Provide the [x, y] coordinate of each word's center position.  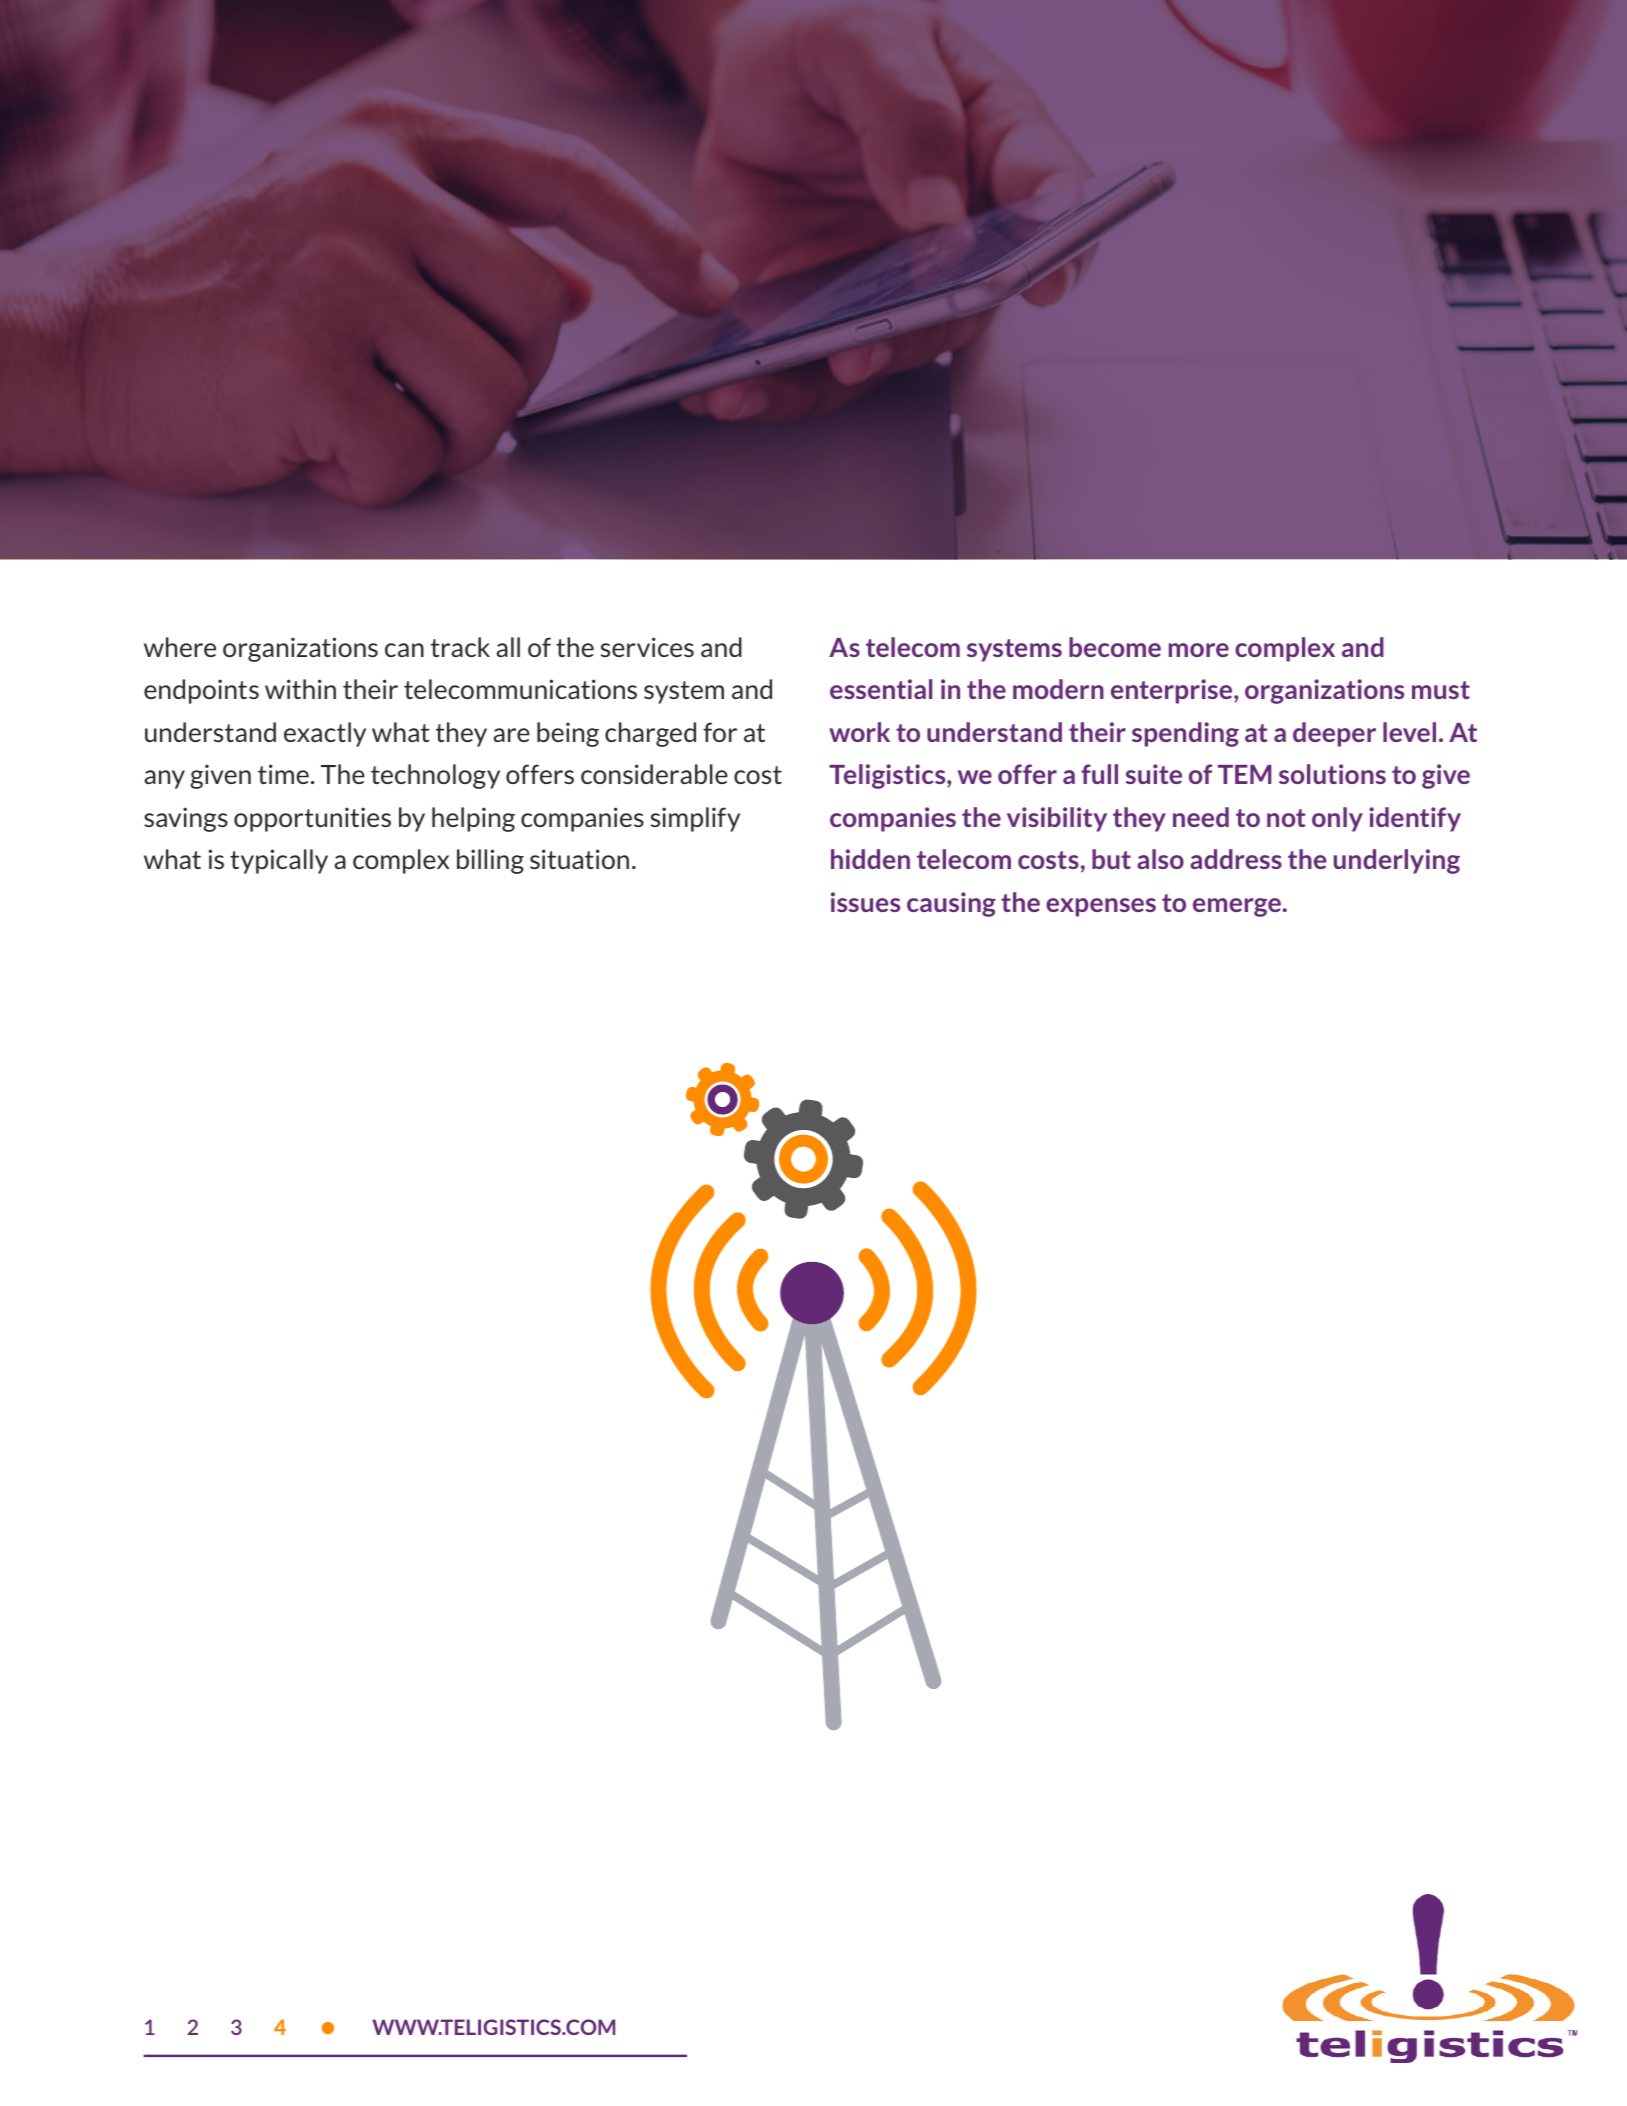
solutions [1332, 774]
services [647, 647]
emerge [1237, 907]
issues [865, 902]
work [859, 732]
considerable [654, 774]
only [1337, 819]
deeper [1334, 734]
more [1199, 650]
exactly [325, 734]
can [404, 650]
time [283, 774]
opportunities [312, 819]
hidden [870, 859]
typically [279, 861]
